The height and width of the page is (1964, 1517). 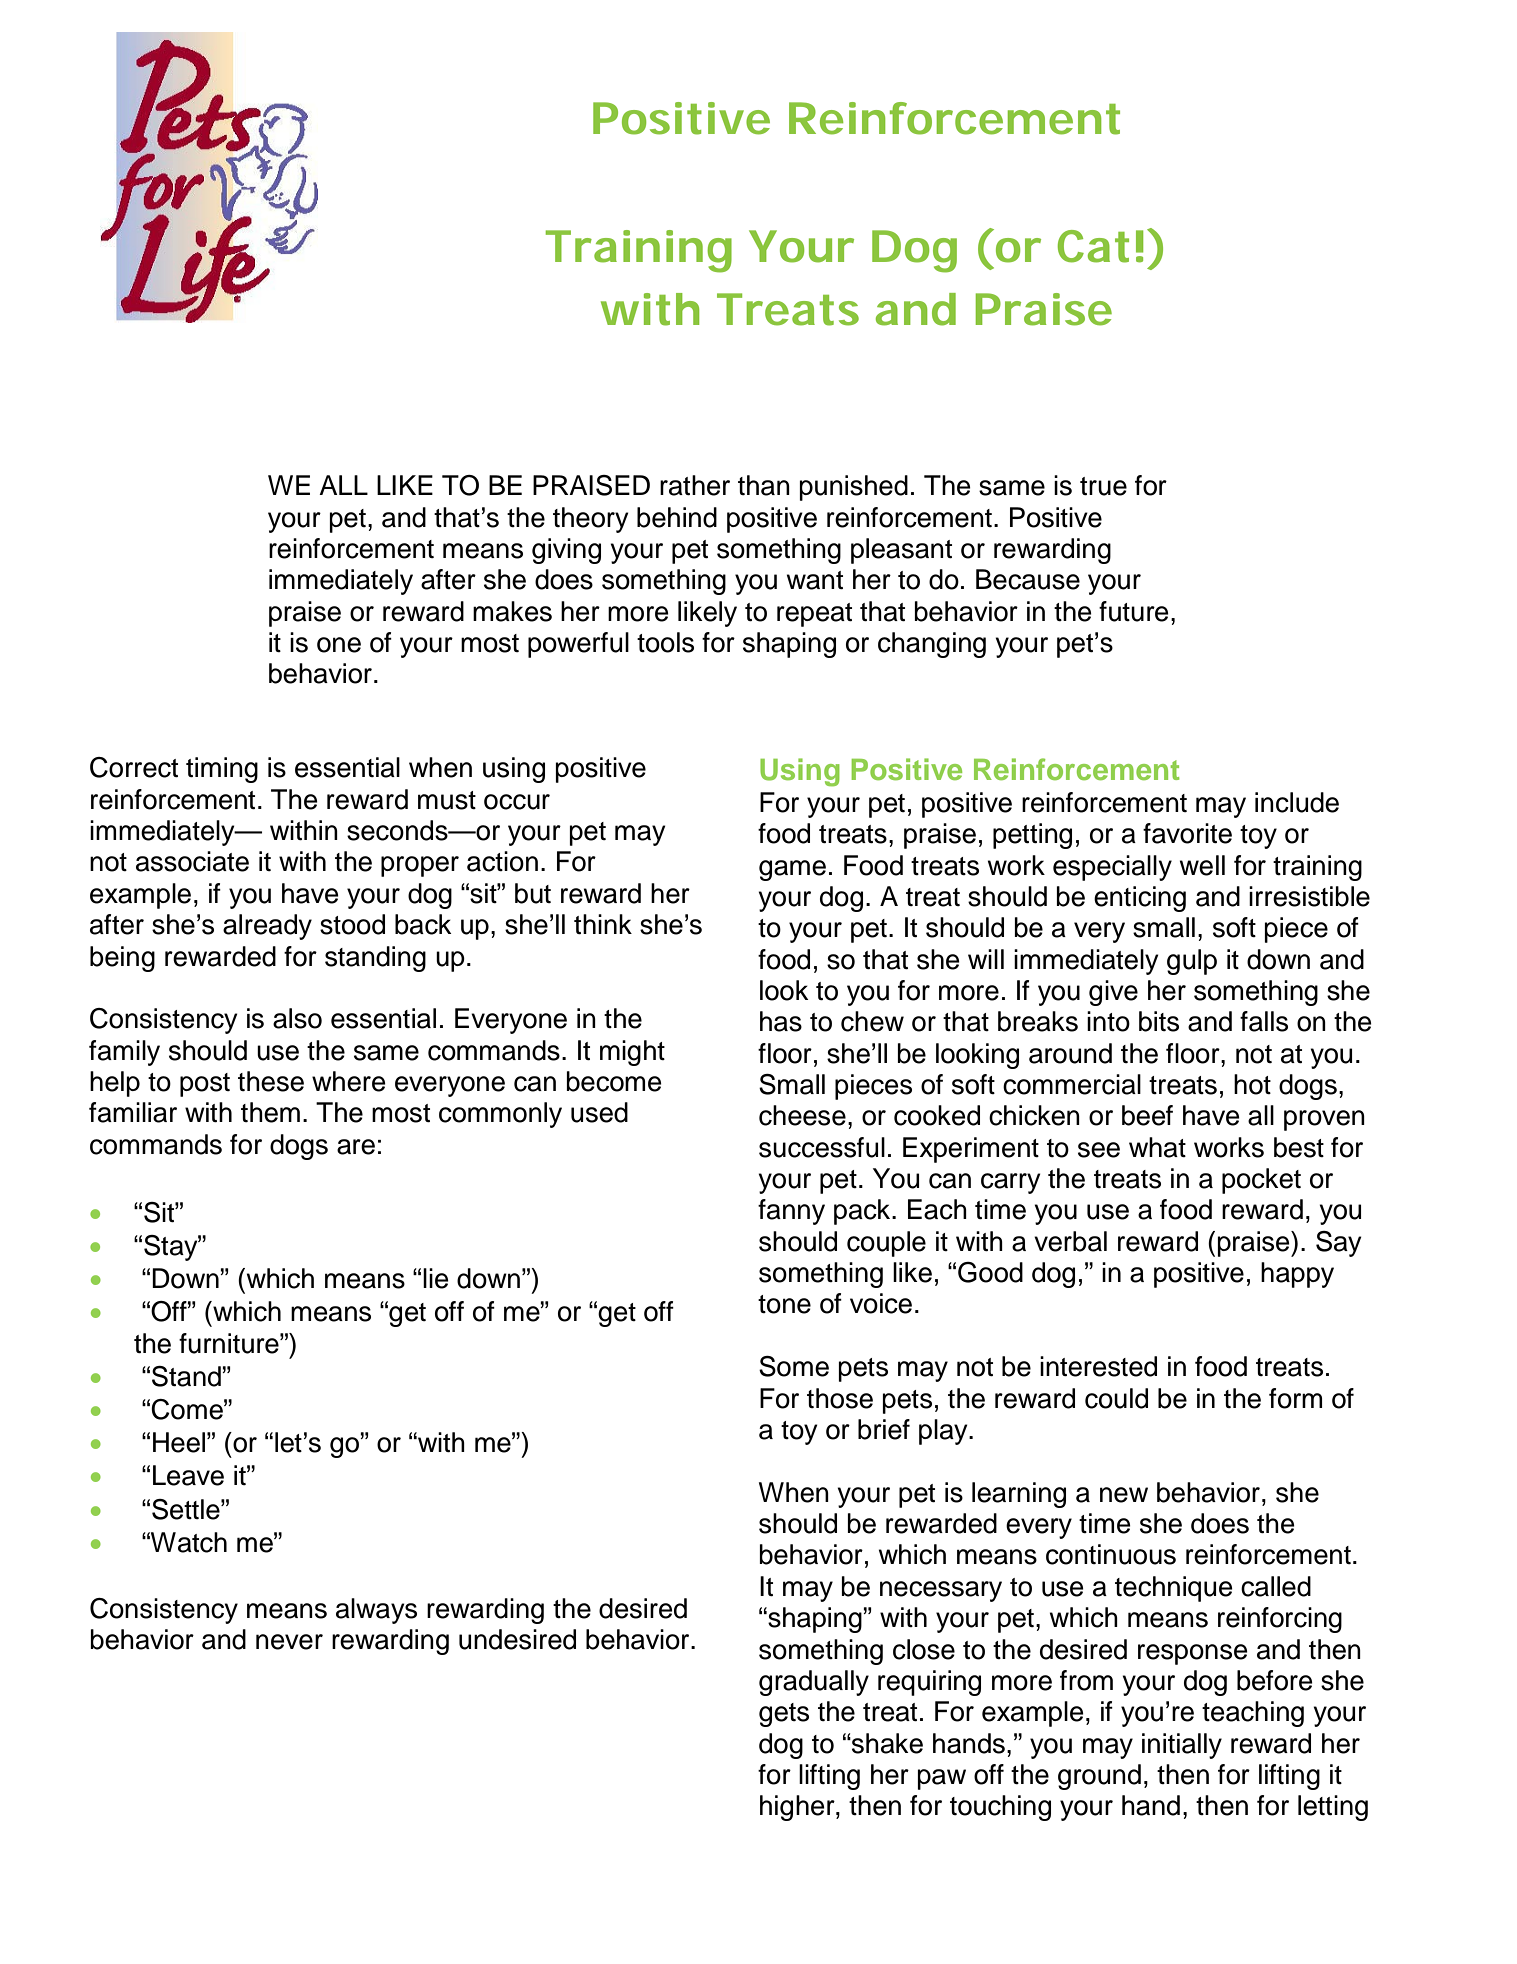 What do you see at coordinates (781, 1021) in the page?
I see `has` at bounding box center [781, 1021].
